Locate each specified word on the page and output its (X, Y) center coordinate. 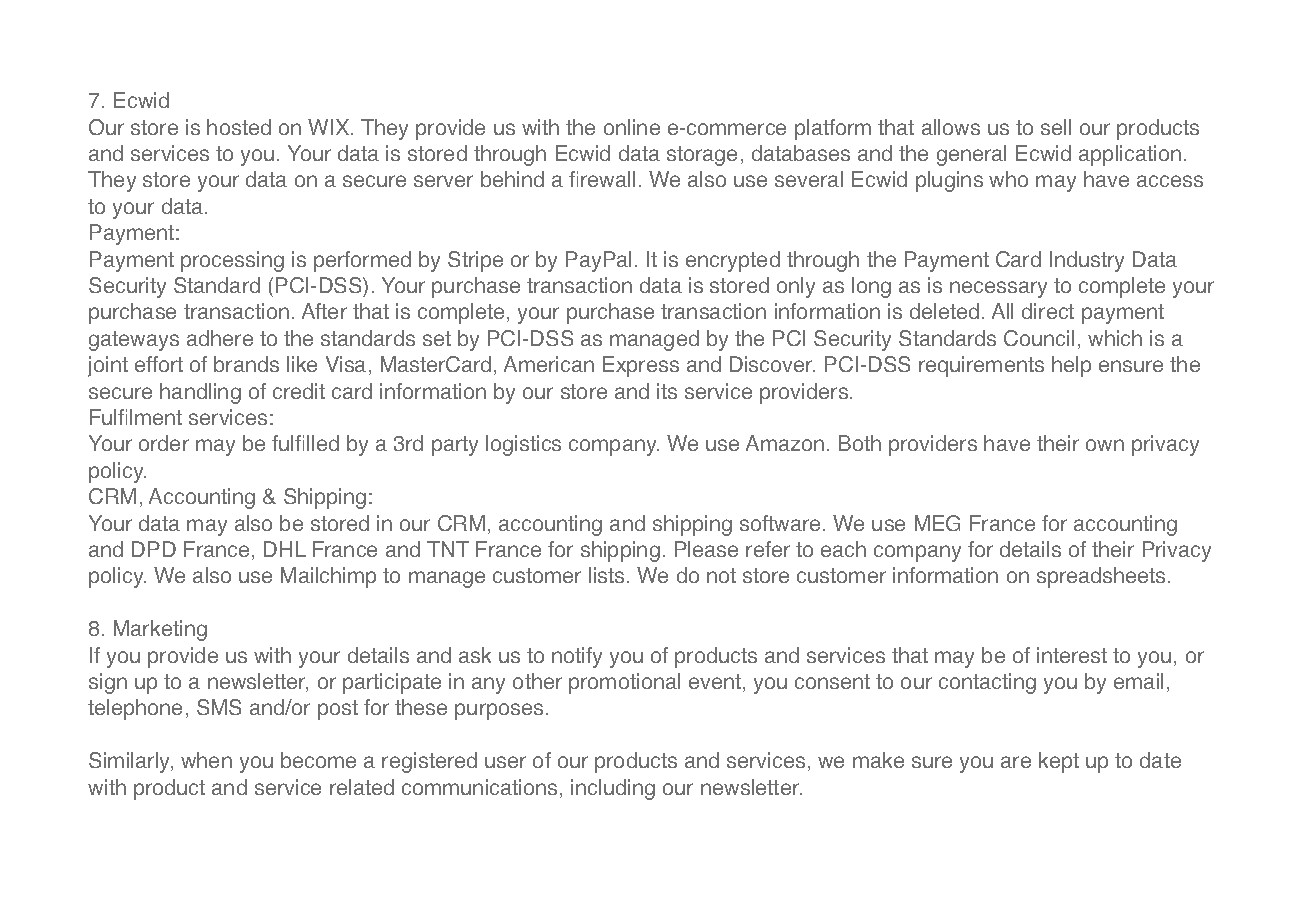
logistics (523, 445)
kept (1059, 762)
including (613, 789)
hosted (239, 127)
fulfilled (305, 443)
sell (1056, 127)
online (632, 127)
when (206, 760)
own (1105, 445)
